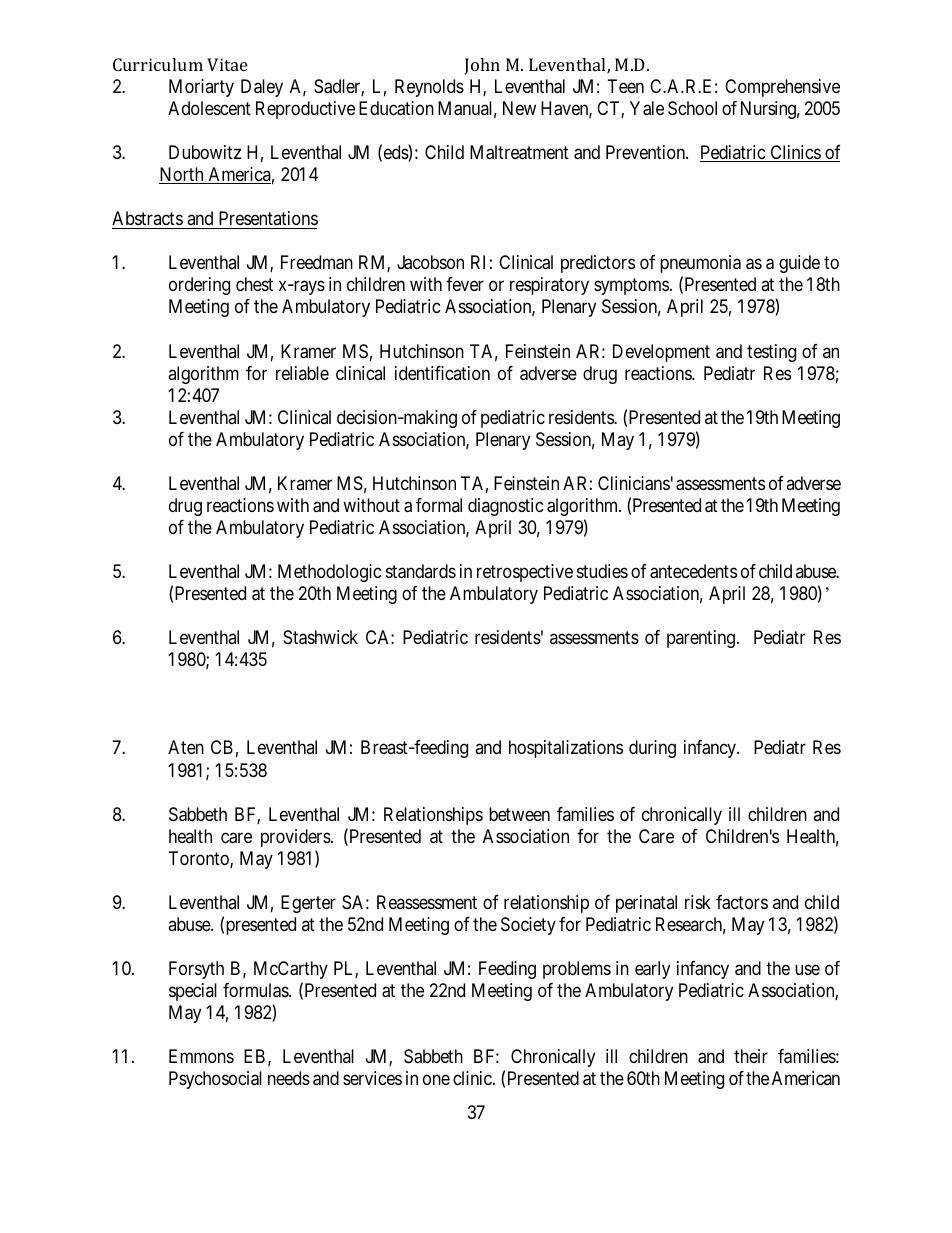 This screenshot has height=1233, width=952. I want to click on during, so click(652, 749).
